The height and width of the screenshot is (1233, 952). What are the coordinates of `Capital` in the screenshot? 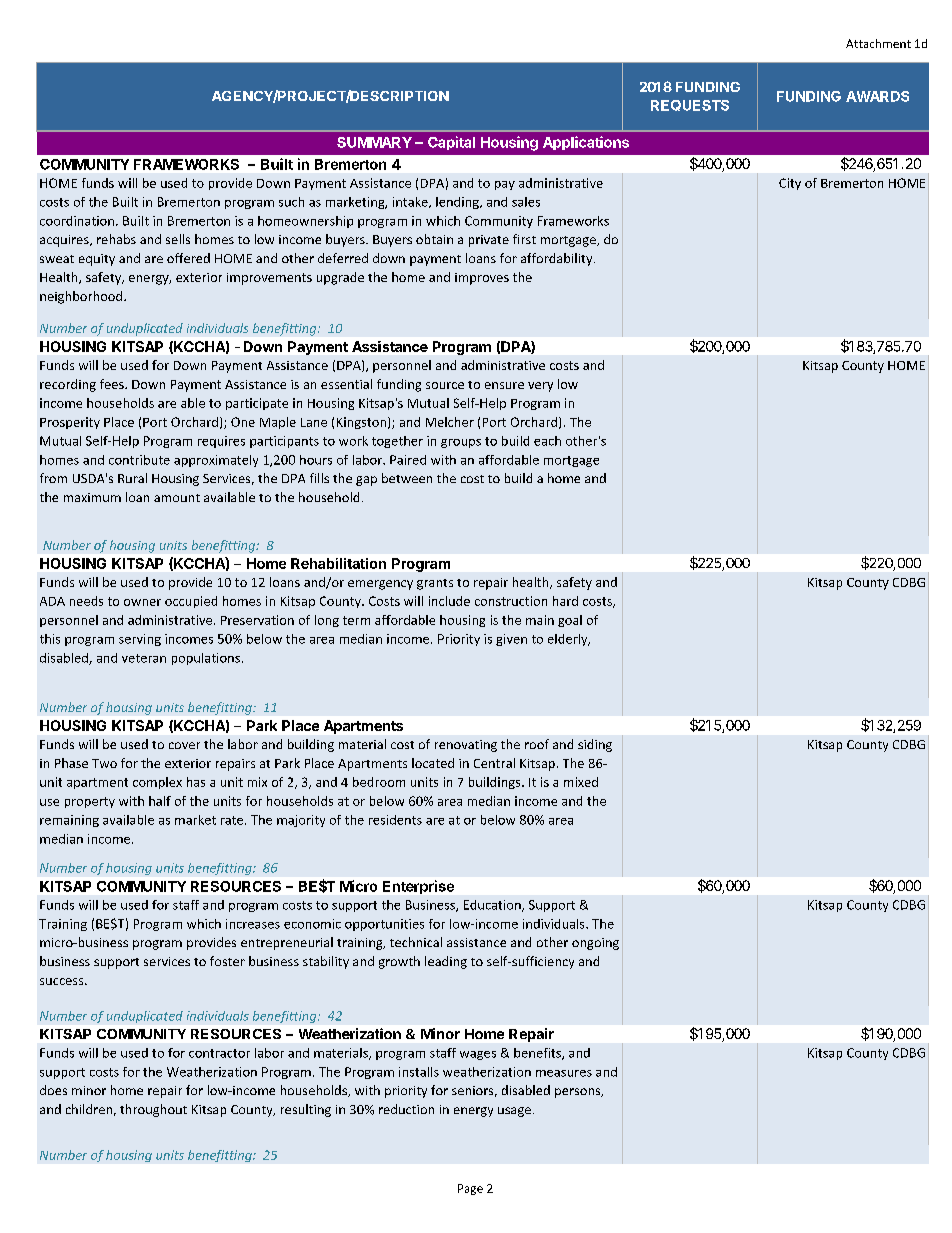 It's located at (451, 143).
